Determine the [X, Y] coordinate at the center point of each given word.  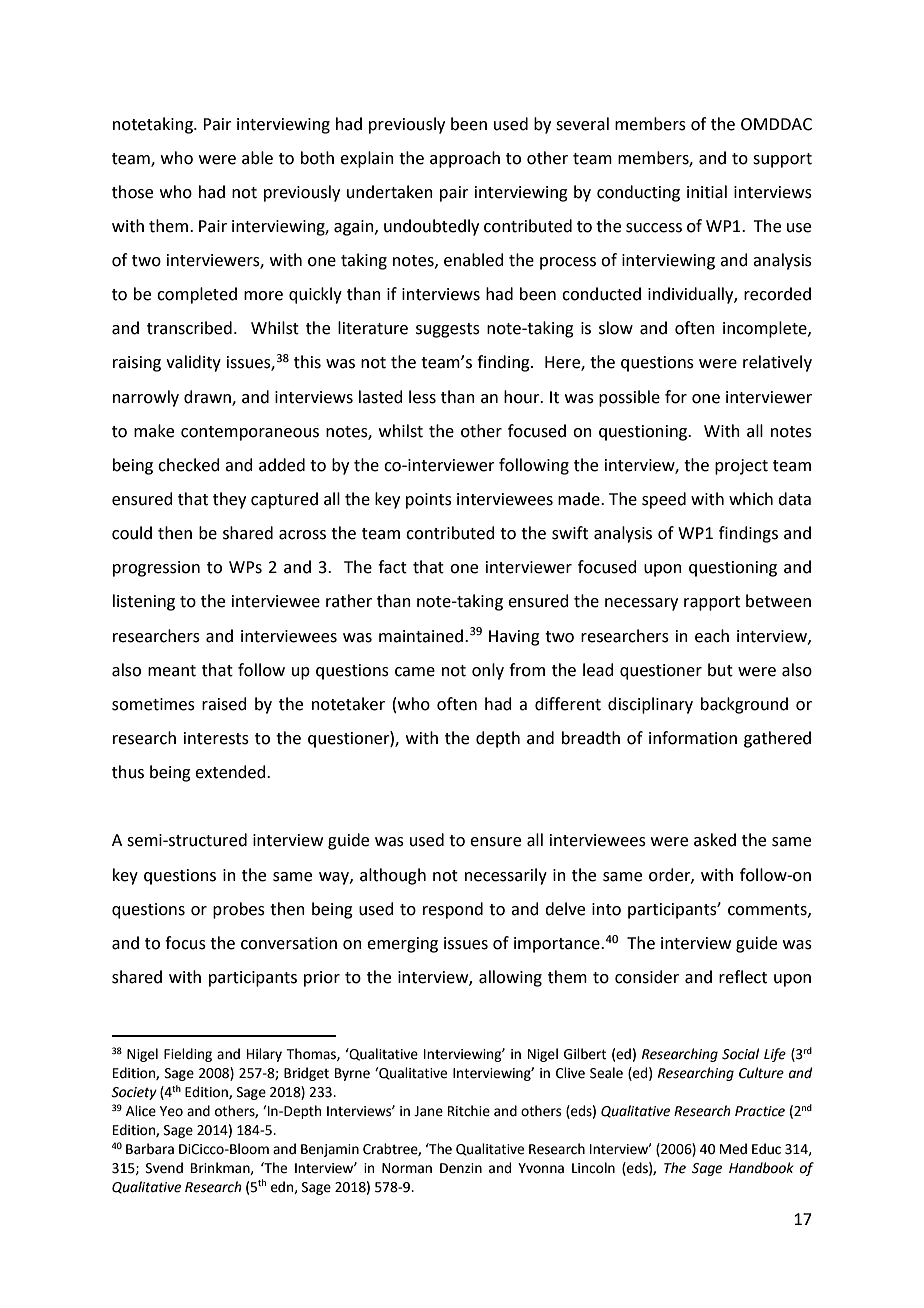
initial [707, 192]
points [429, 501]
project [741, 467]
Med [733, 1149]
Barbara [150, 1149]
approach [465, 159]
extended [231, 772]
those [132, 192]
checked [189, 465]
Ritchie [469, 1111]
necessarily [506, 876]
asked [715, 840]
